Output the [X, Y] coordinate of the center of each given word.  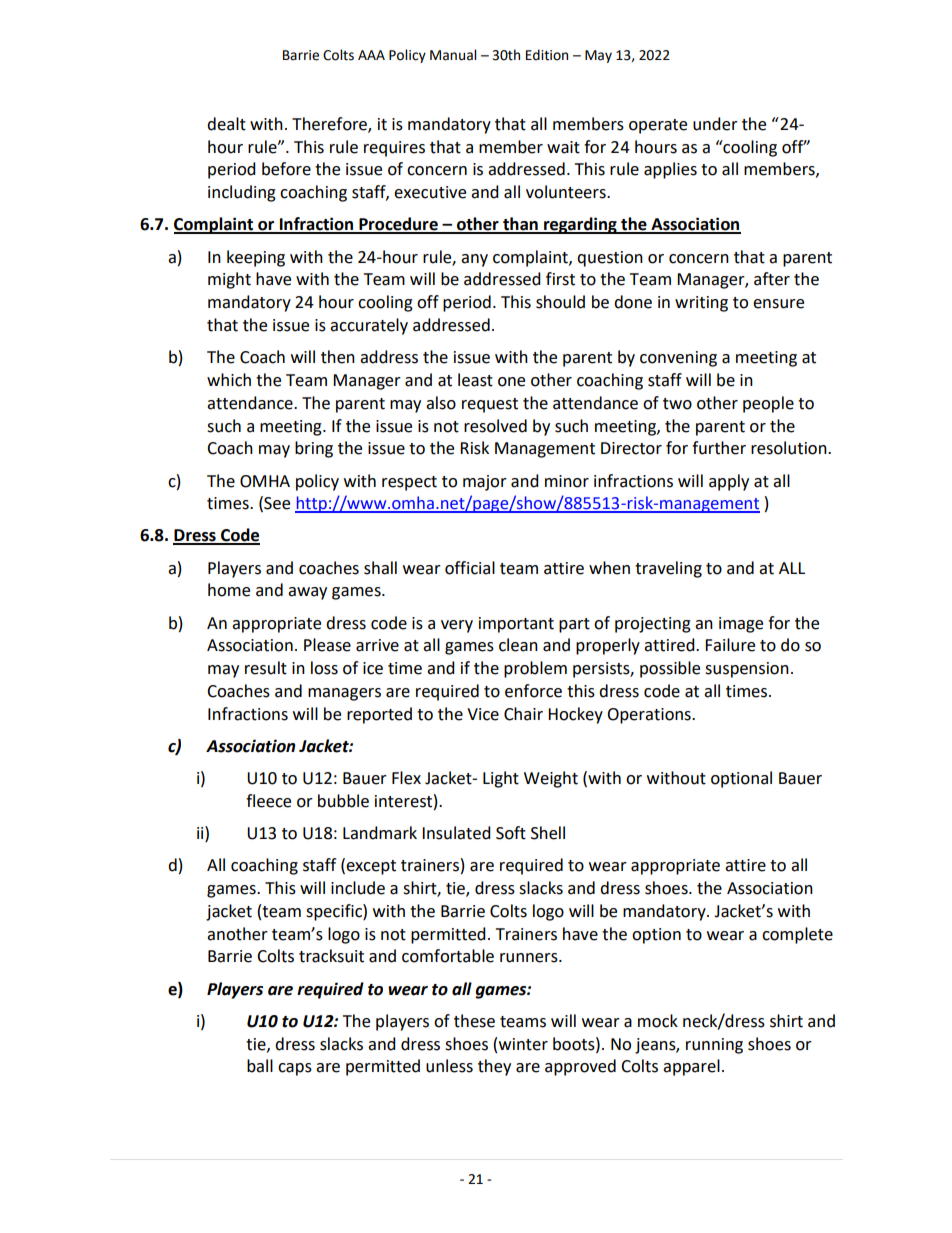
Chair [523, 714]
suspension [747, 670]
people [768, 404]
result [266, 668]
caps [295, 1069]
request [490, 405]
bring [314, 449]
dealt [226, 124]
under [715, 124]
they [494, 1067]
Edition [547, 55]
